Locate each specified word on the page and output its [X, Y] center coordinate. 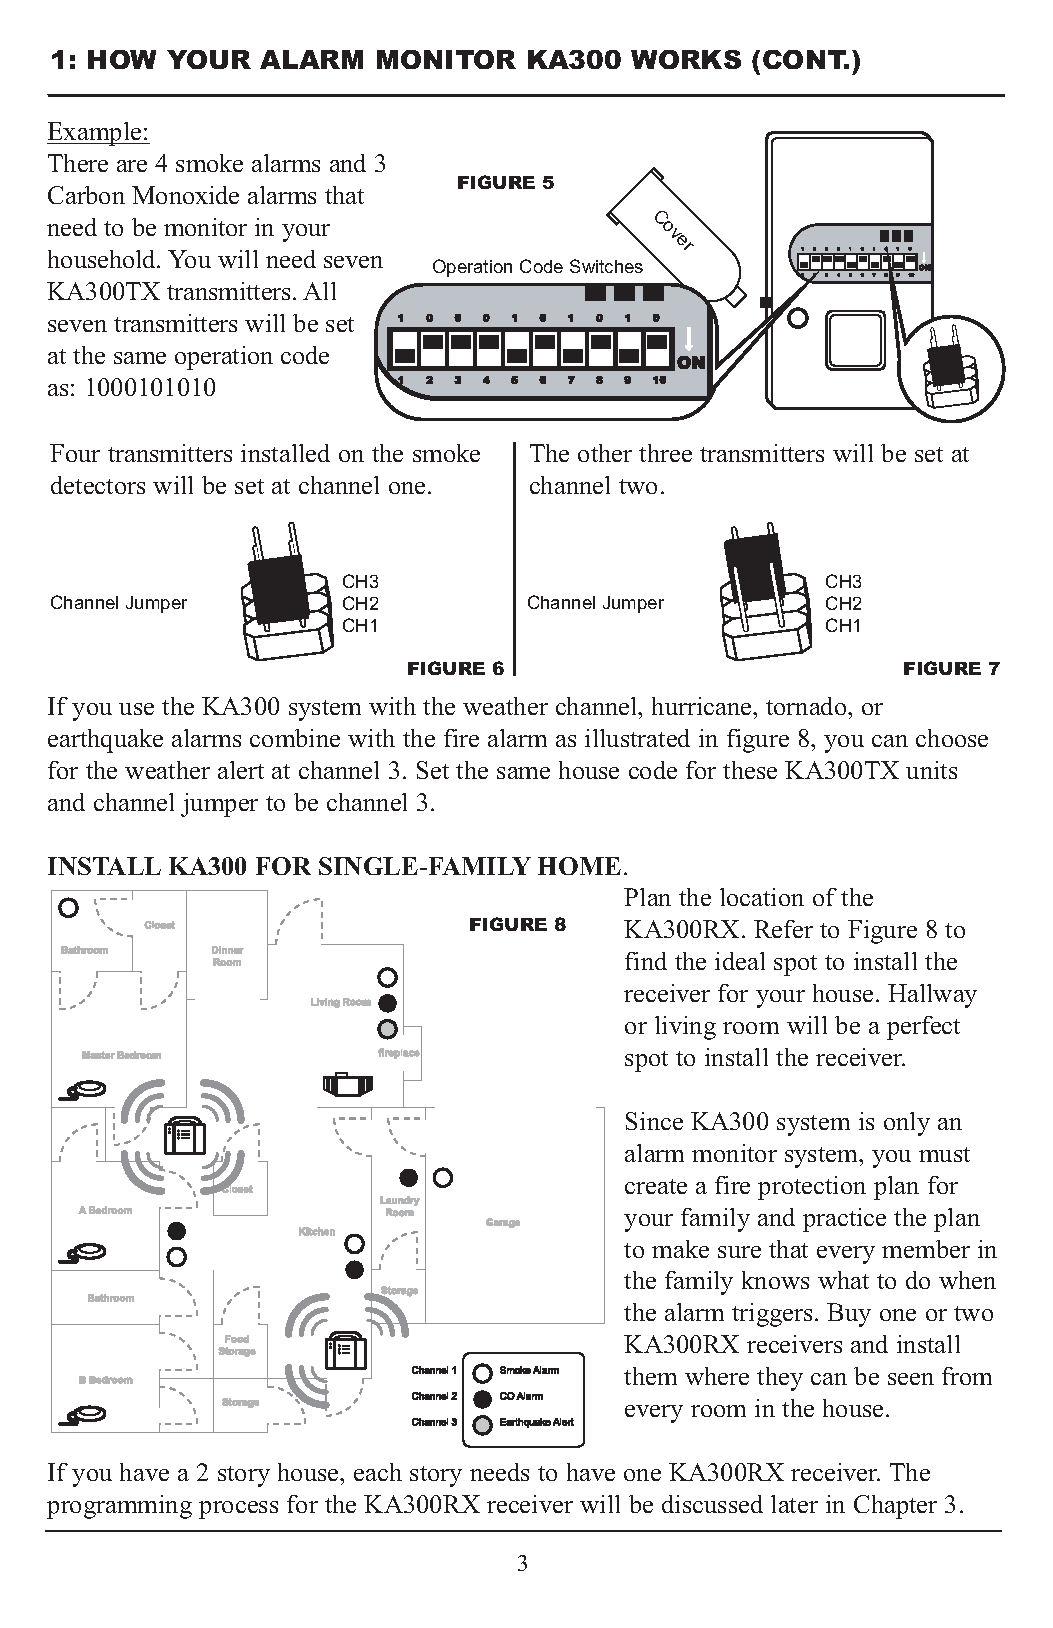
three [665, 453]
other [605, 453]
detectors [98, 485]
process [238, 1510]
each [378, 1472]
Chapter [895, 1507]
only [907, 1124]
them [650, 1376]
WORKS [686, 59]
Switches [606, 266]
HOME [579, 866]
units [931, 770]
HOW [122, 59]
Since [654, 1121]
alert [241, 770]
